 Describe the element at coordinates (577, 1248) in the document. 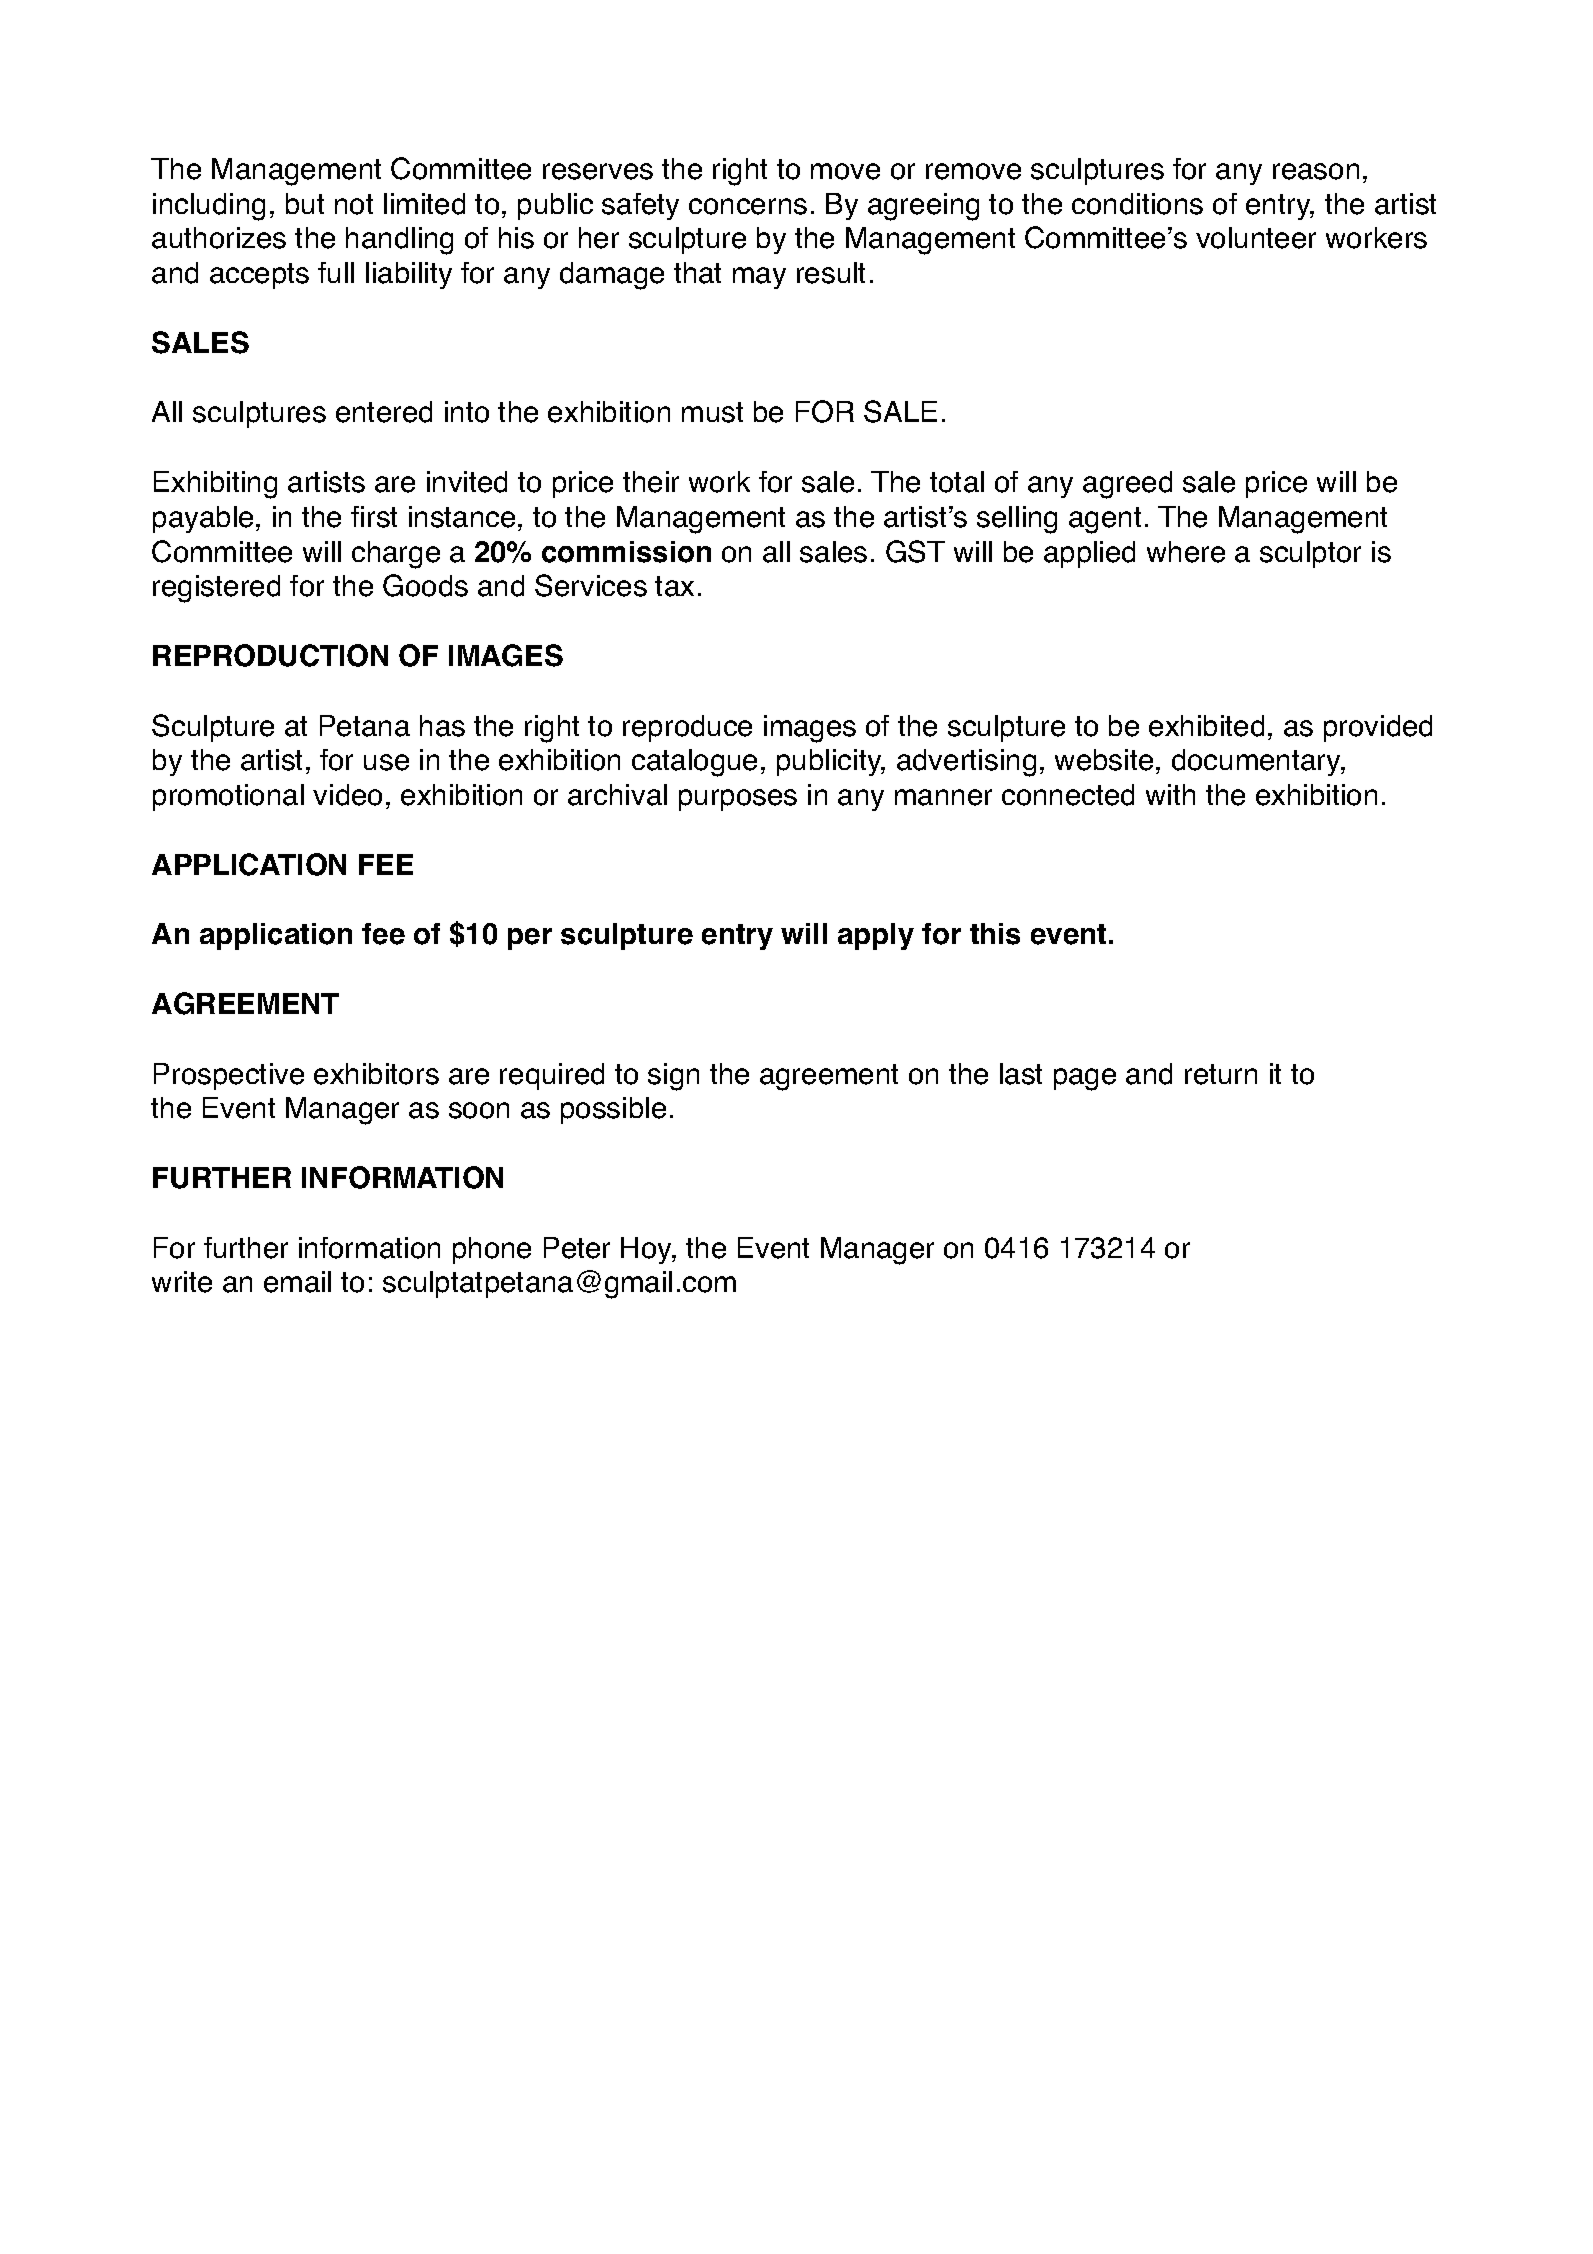

I see `Peter` at that location.
